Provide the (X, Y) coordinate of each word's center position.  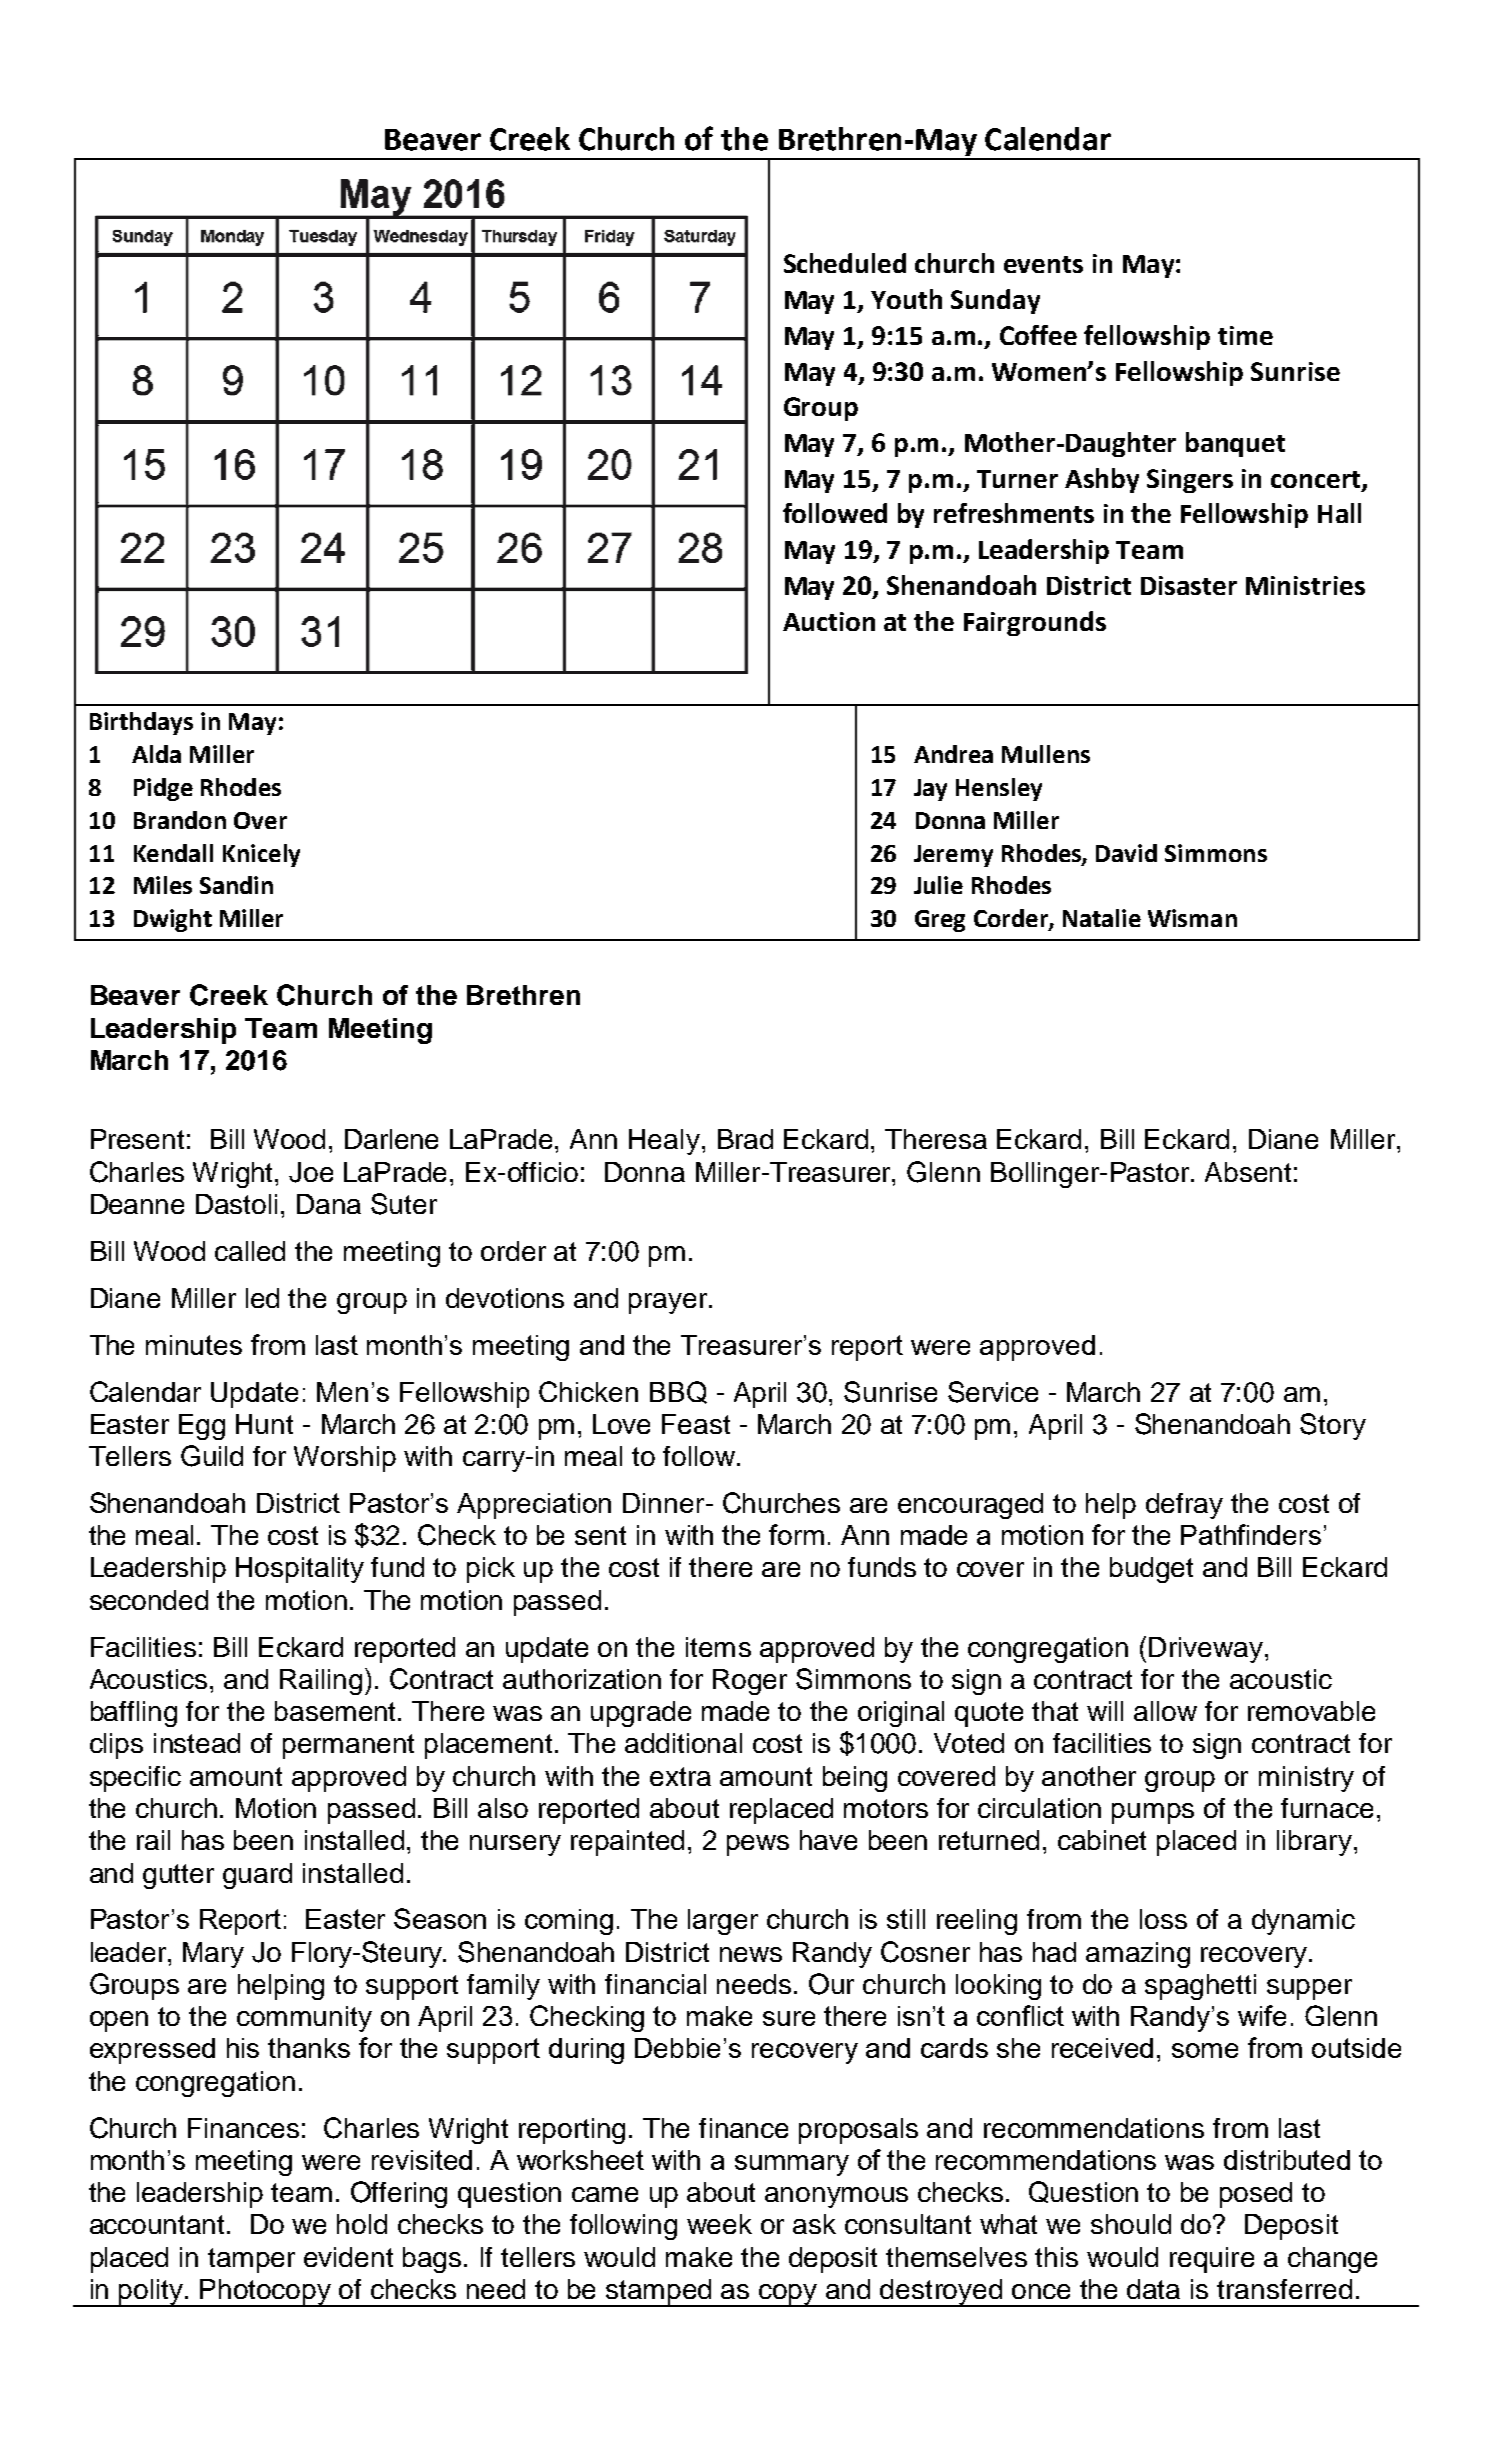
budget (1151, 1570)
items (718, 1647)
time (1245, 335)
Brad (745, 1139)
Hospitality (300, 1570)
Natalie (1102, 918)
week (719, 2224)
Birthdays (141, 723)
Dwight (173, 920)
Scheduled (845, 263)
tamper (251, 2260)
